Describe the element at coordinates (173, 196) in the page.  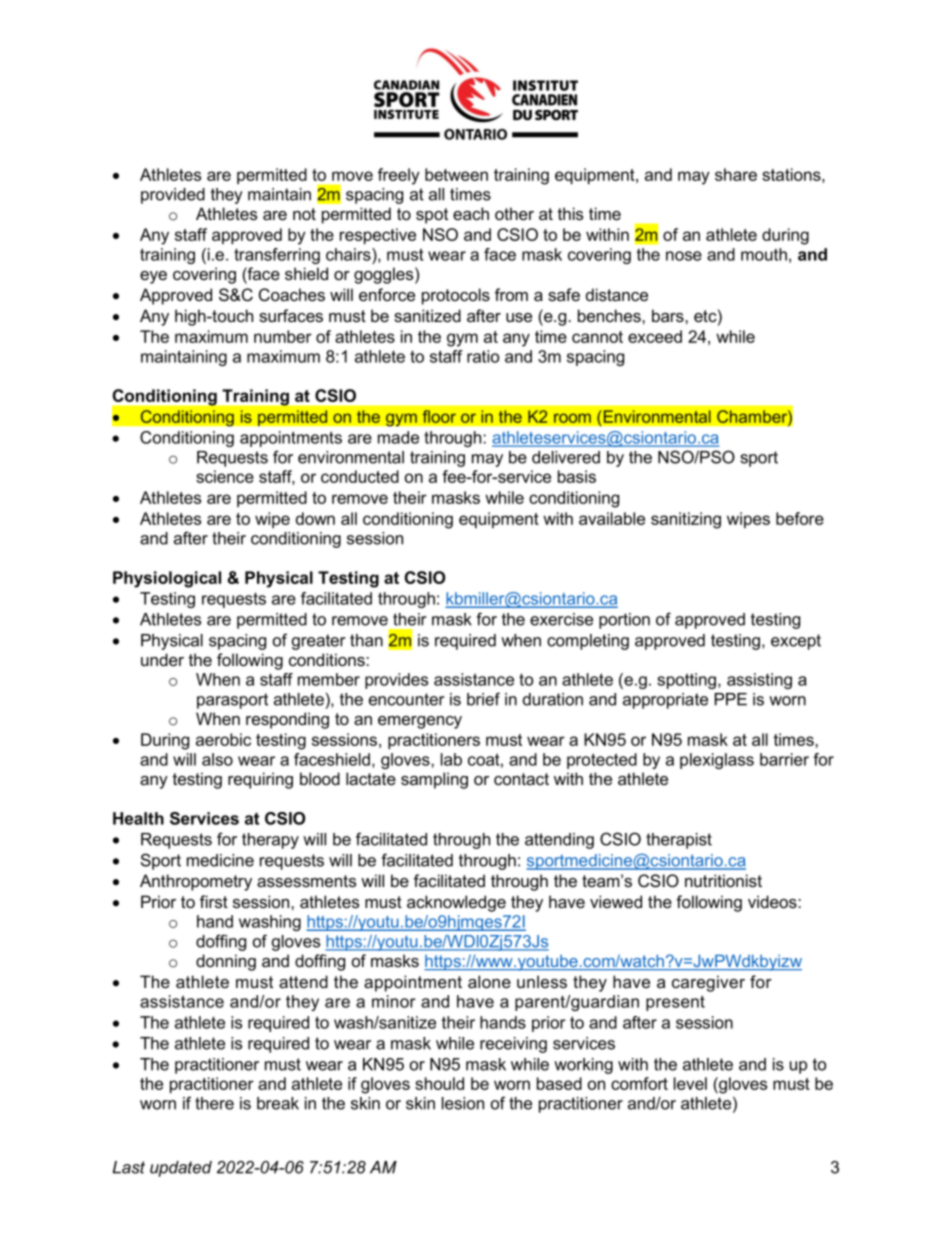
I see `provided` at that location.
